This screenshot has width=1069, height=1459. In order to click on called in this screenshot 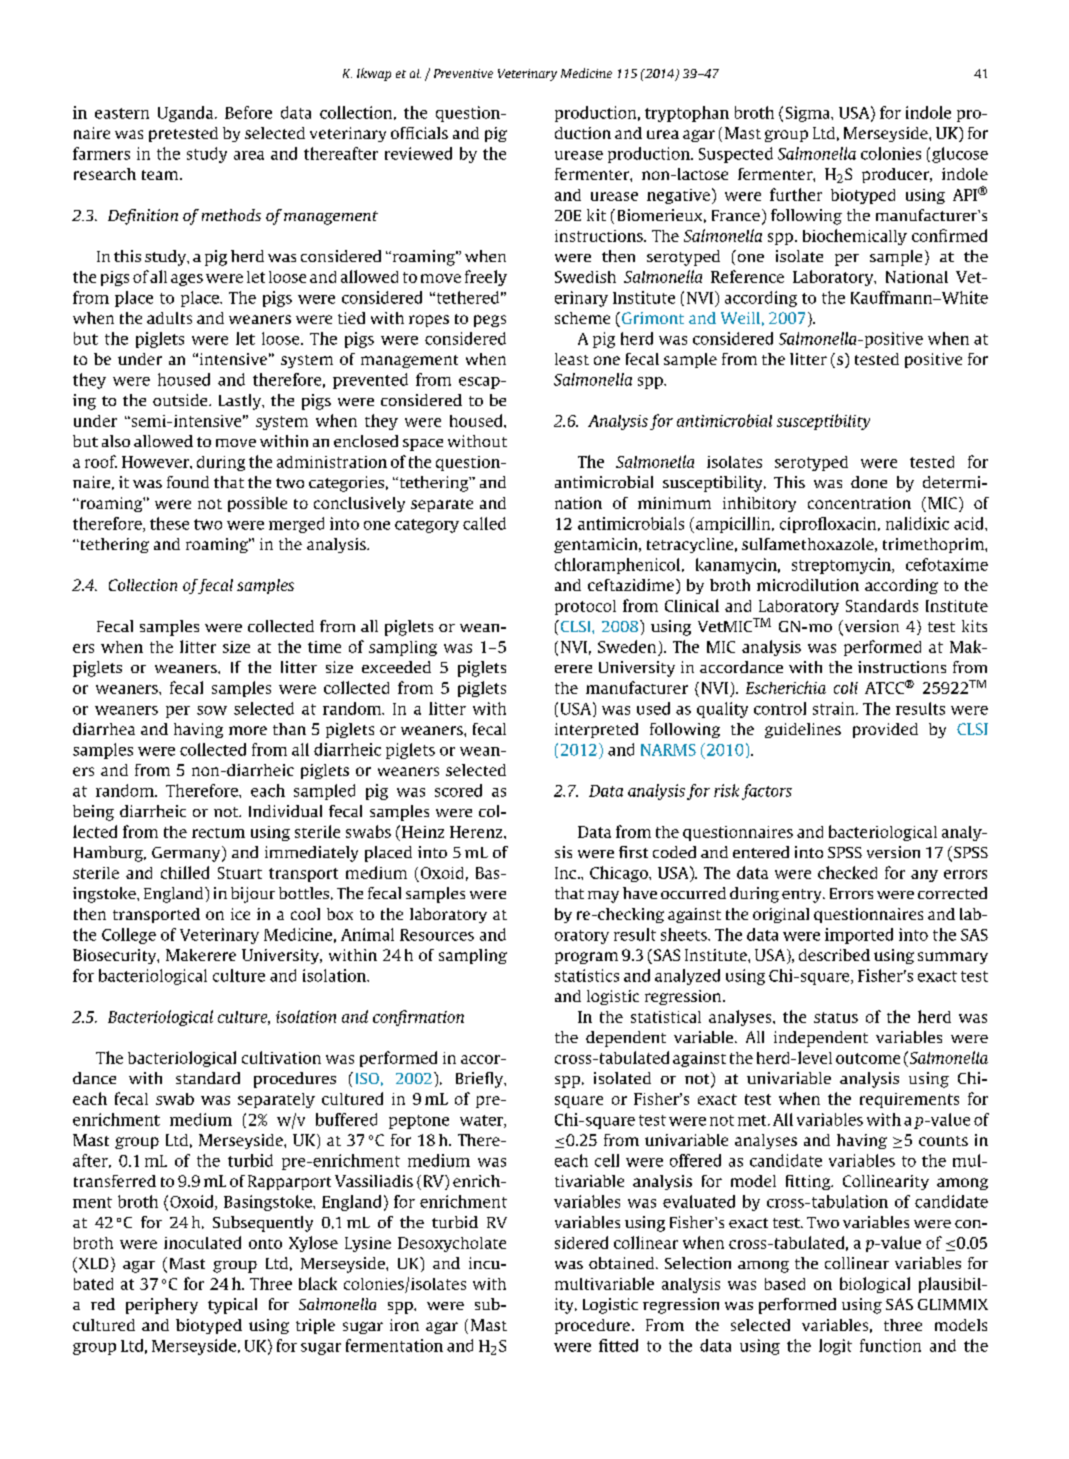, I will do `click(484, 523)`.
